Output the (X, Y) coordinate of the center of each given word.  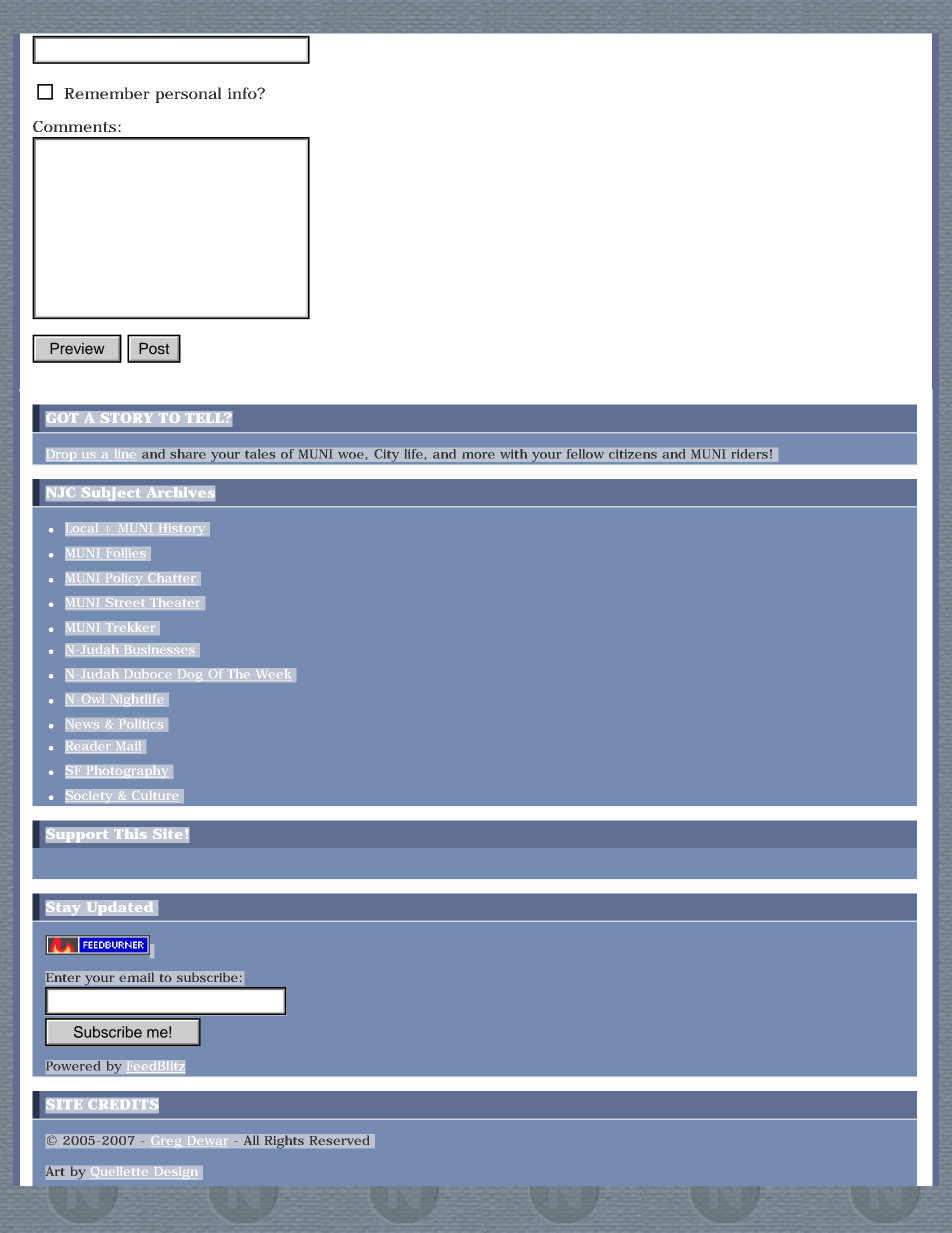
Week (273, 675)
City (387, 455)
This (130, 833)
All (251, 1140)
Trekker (130, 627)
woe (351, 455)
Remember (107, 93)
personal (188, 95)
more (478, 455)
